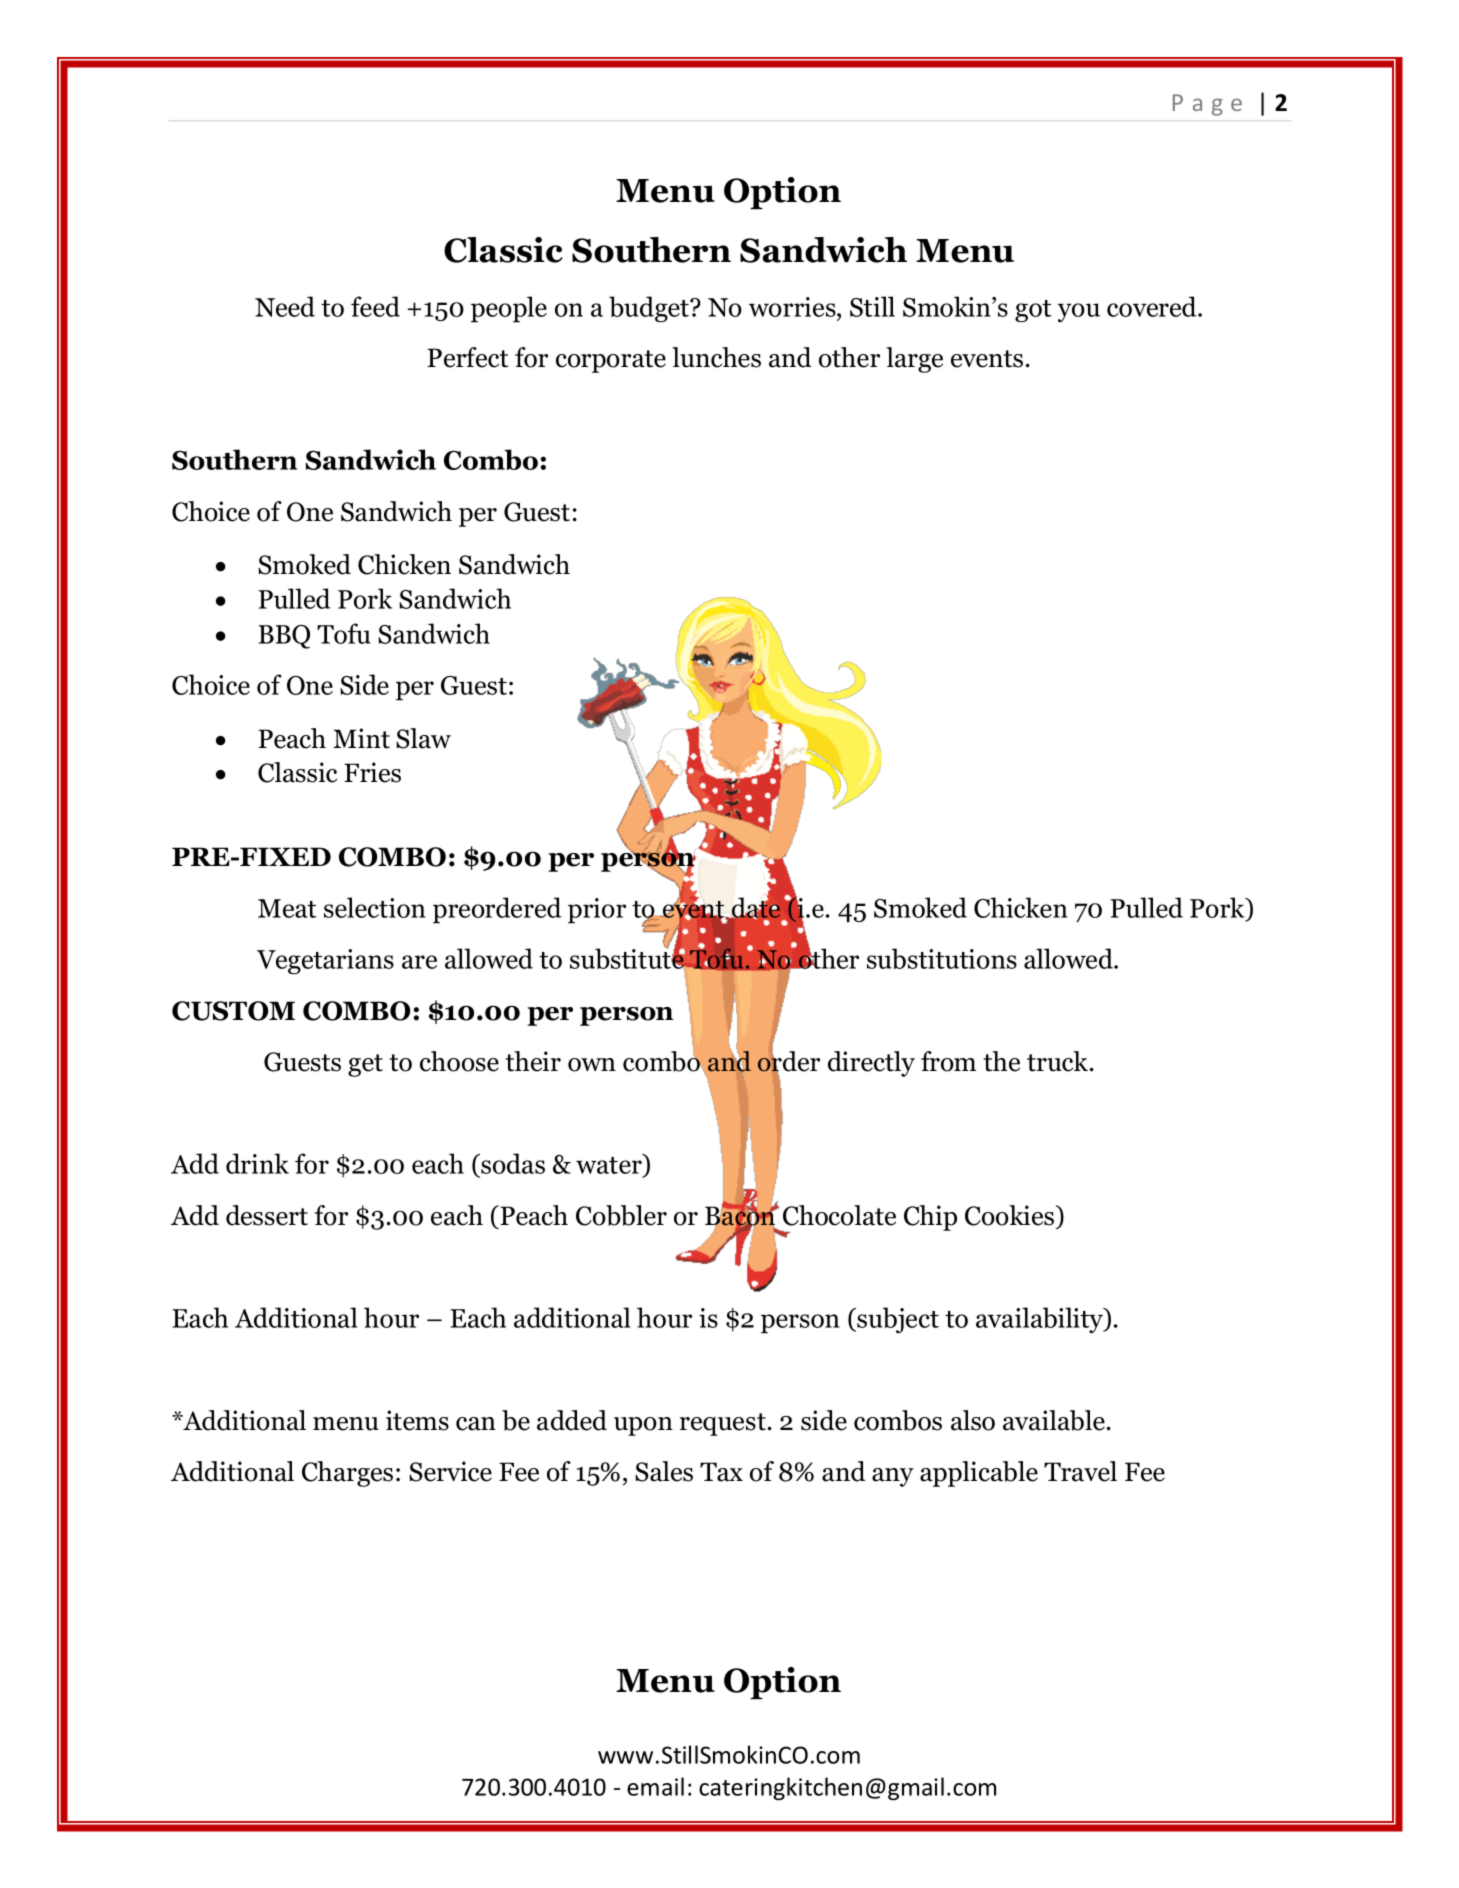 This page has width=1459, height=1888. Describe the element at coordinates (592, 1065) in the page. I see `own` at that location.
